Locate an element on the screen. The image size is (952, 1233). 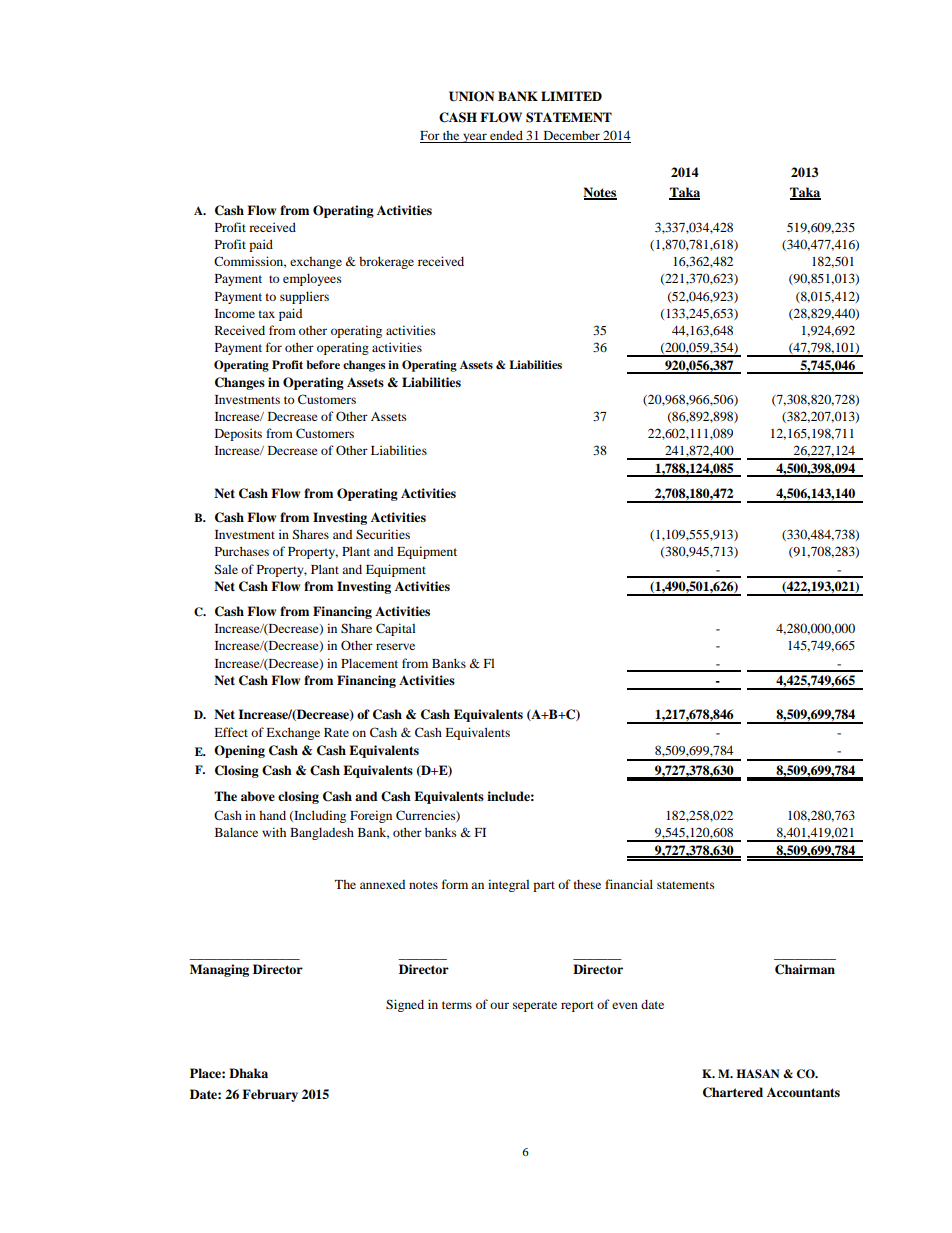
employees is located at coordinates (312, 279).
